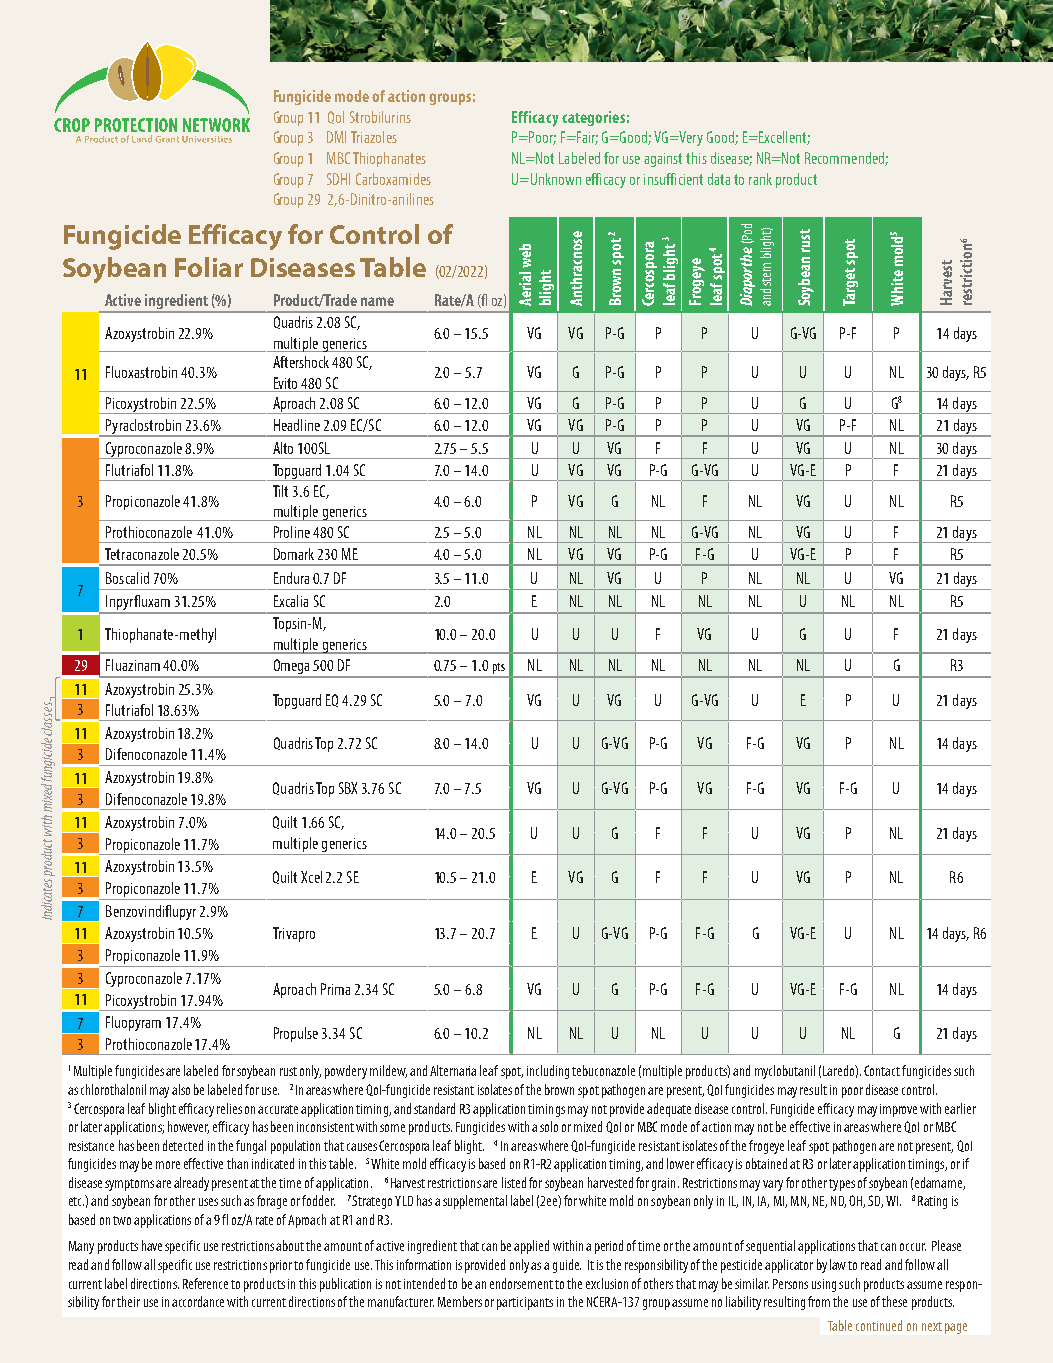  What do you see at coordinates (663, 160) in the document?
I see `against` at bounding box center [663, 160].
